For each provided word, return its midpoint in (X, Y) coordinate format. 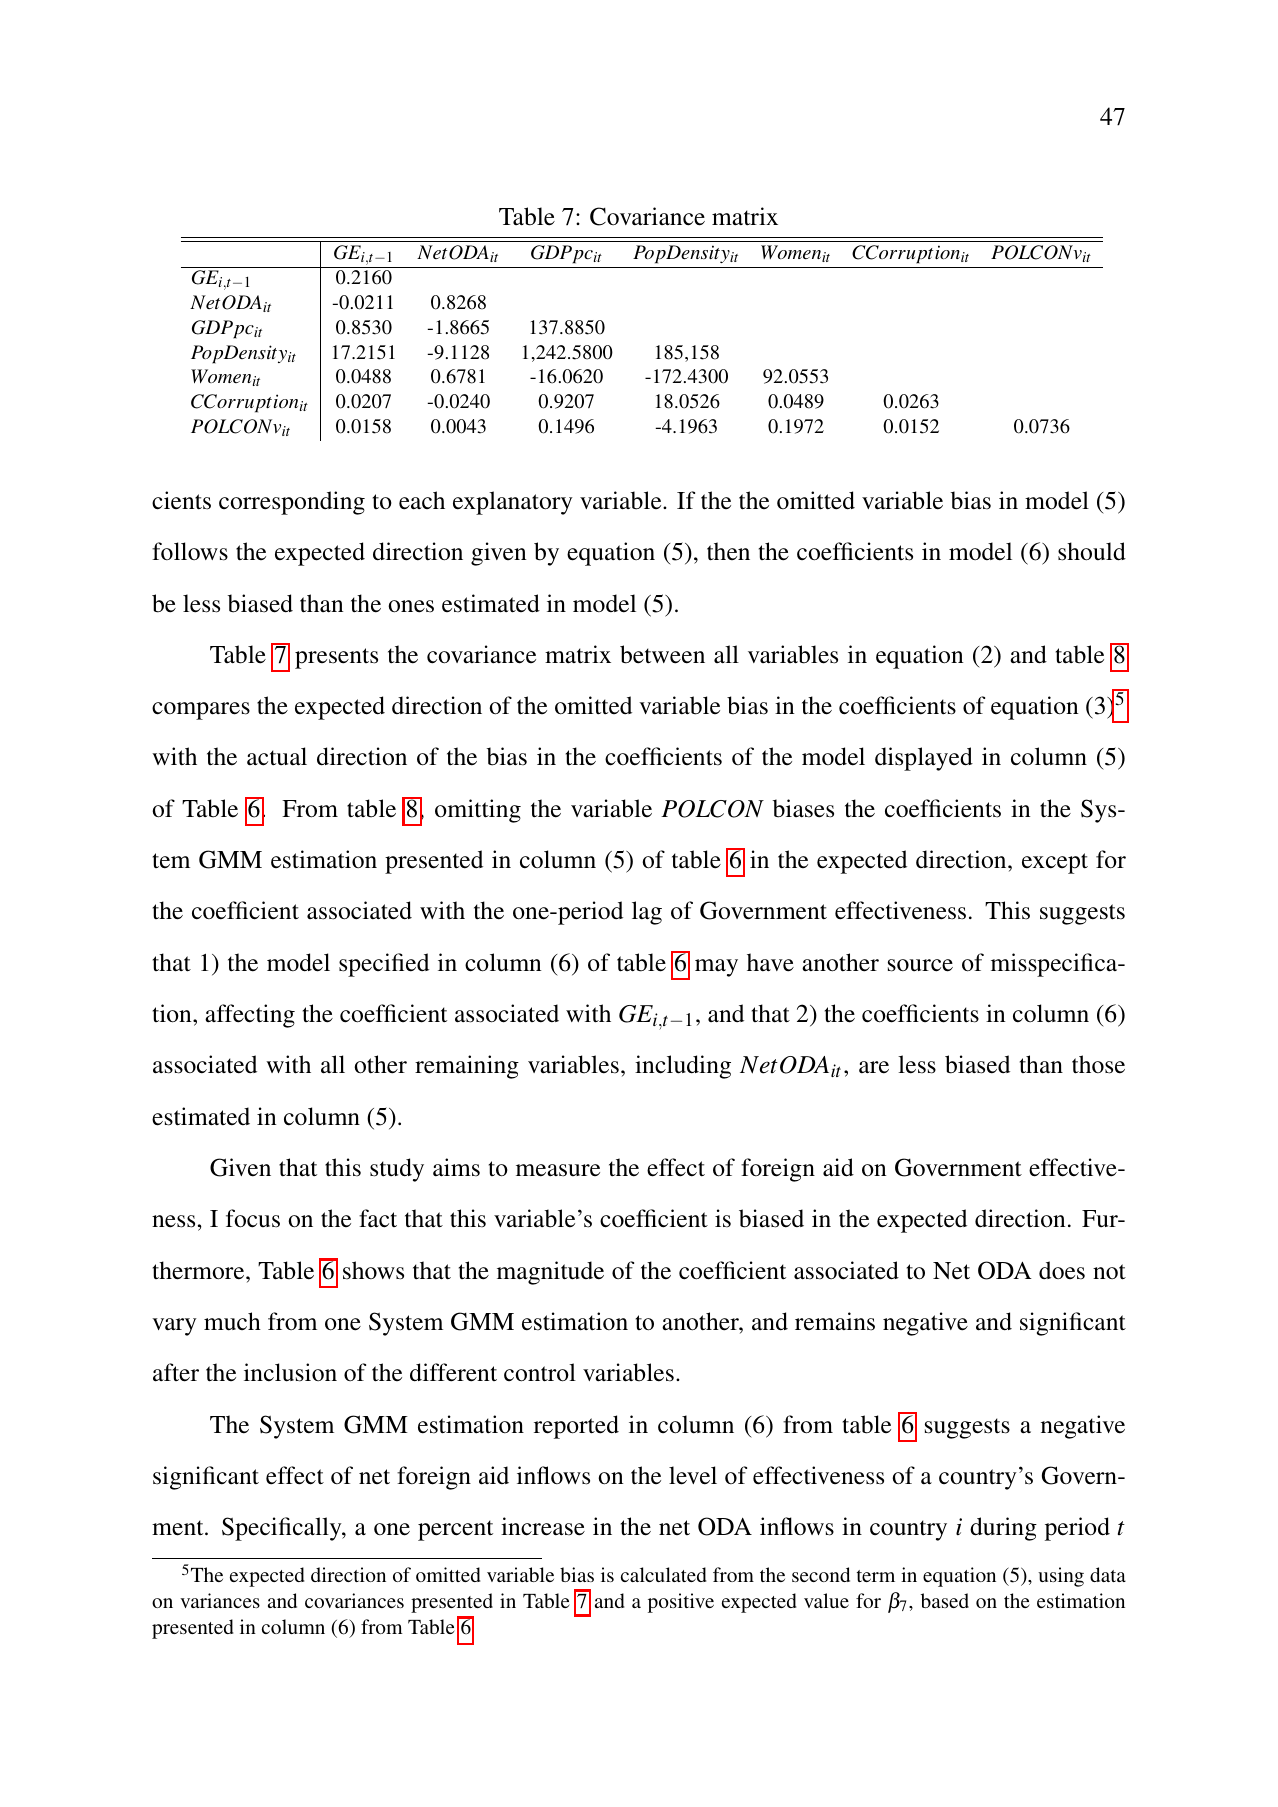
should (1092, 551)
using (1061, 1577)
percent (455, 1530)
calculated (663, 1574)
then (728, 551)
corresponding (292, 503)
